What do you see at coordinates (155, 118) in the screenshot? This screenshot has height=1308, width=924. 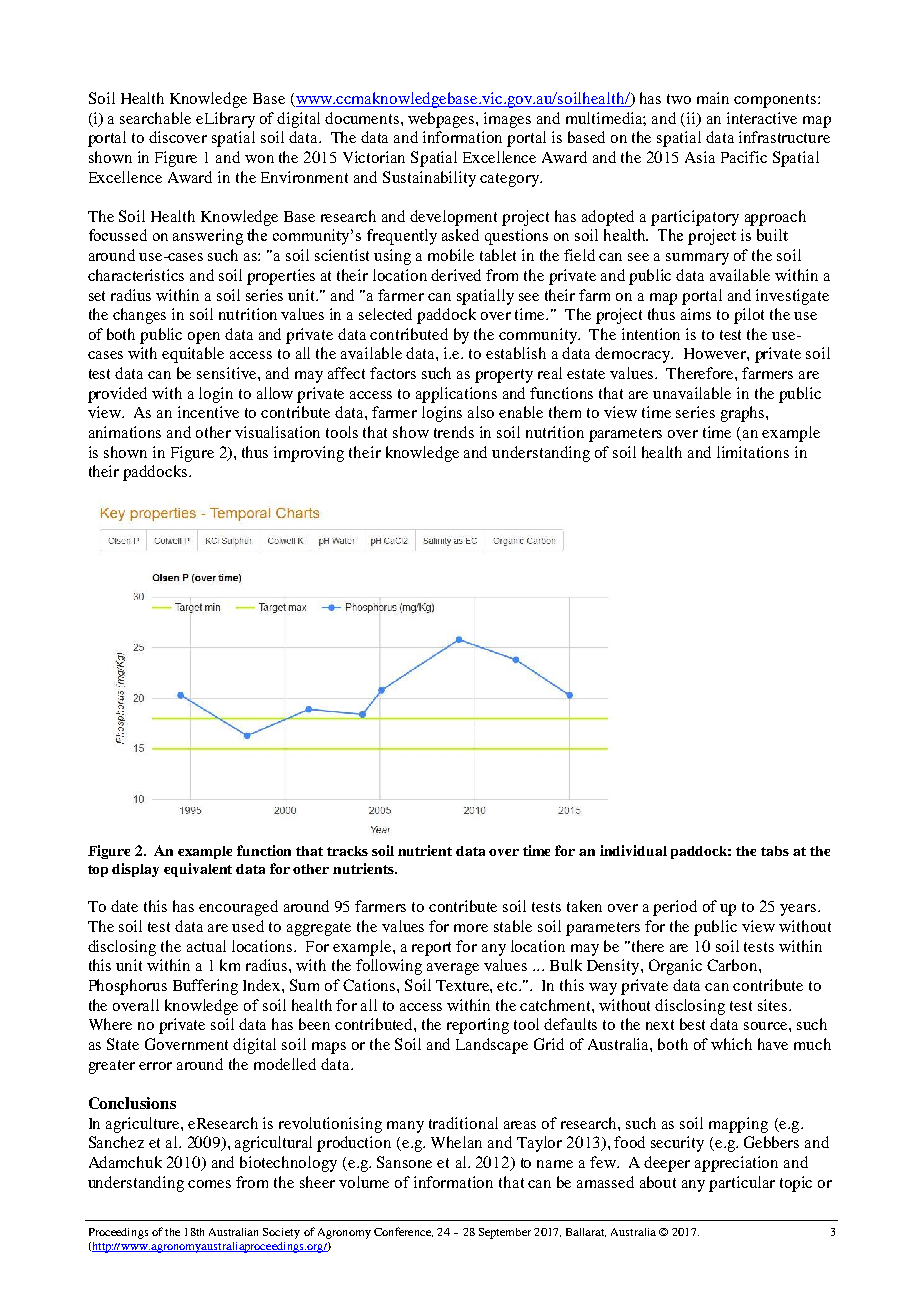 I see `searchable` at bounding box center [155, 118].
